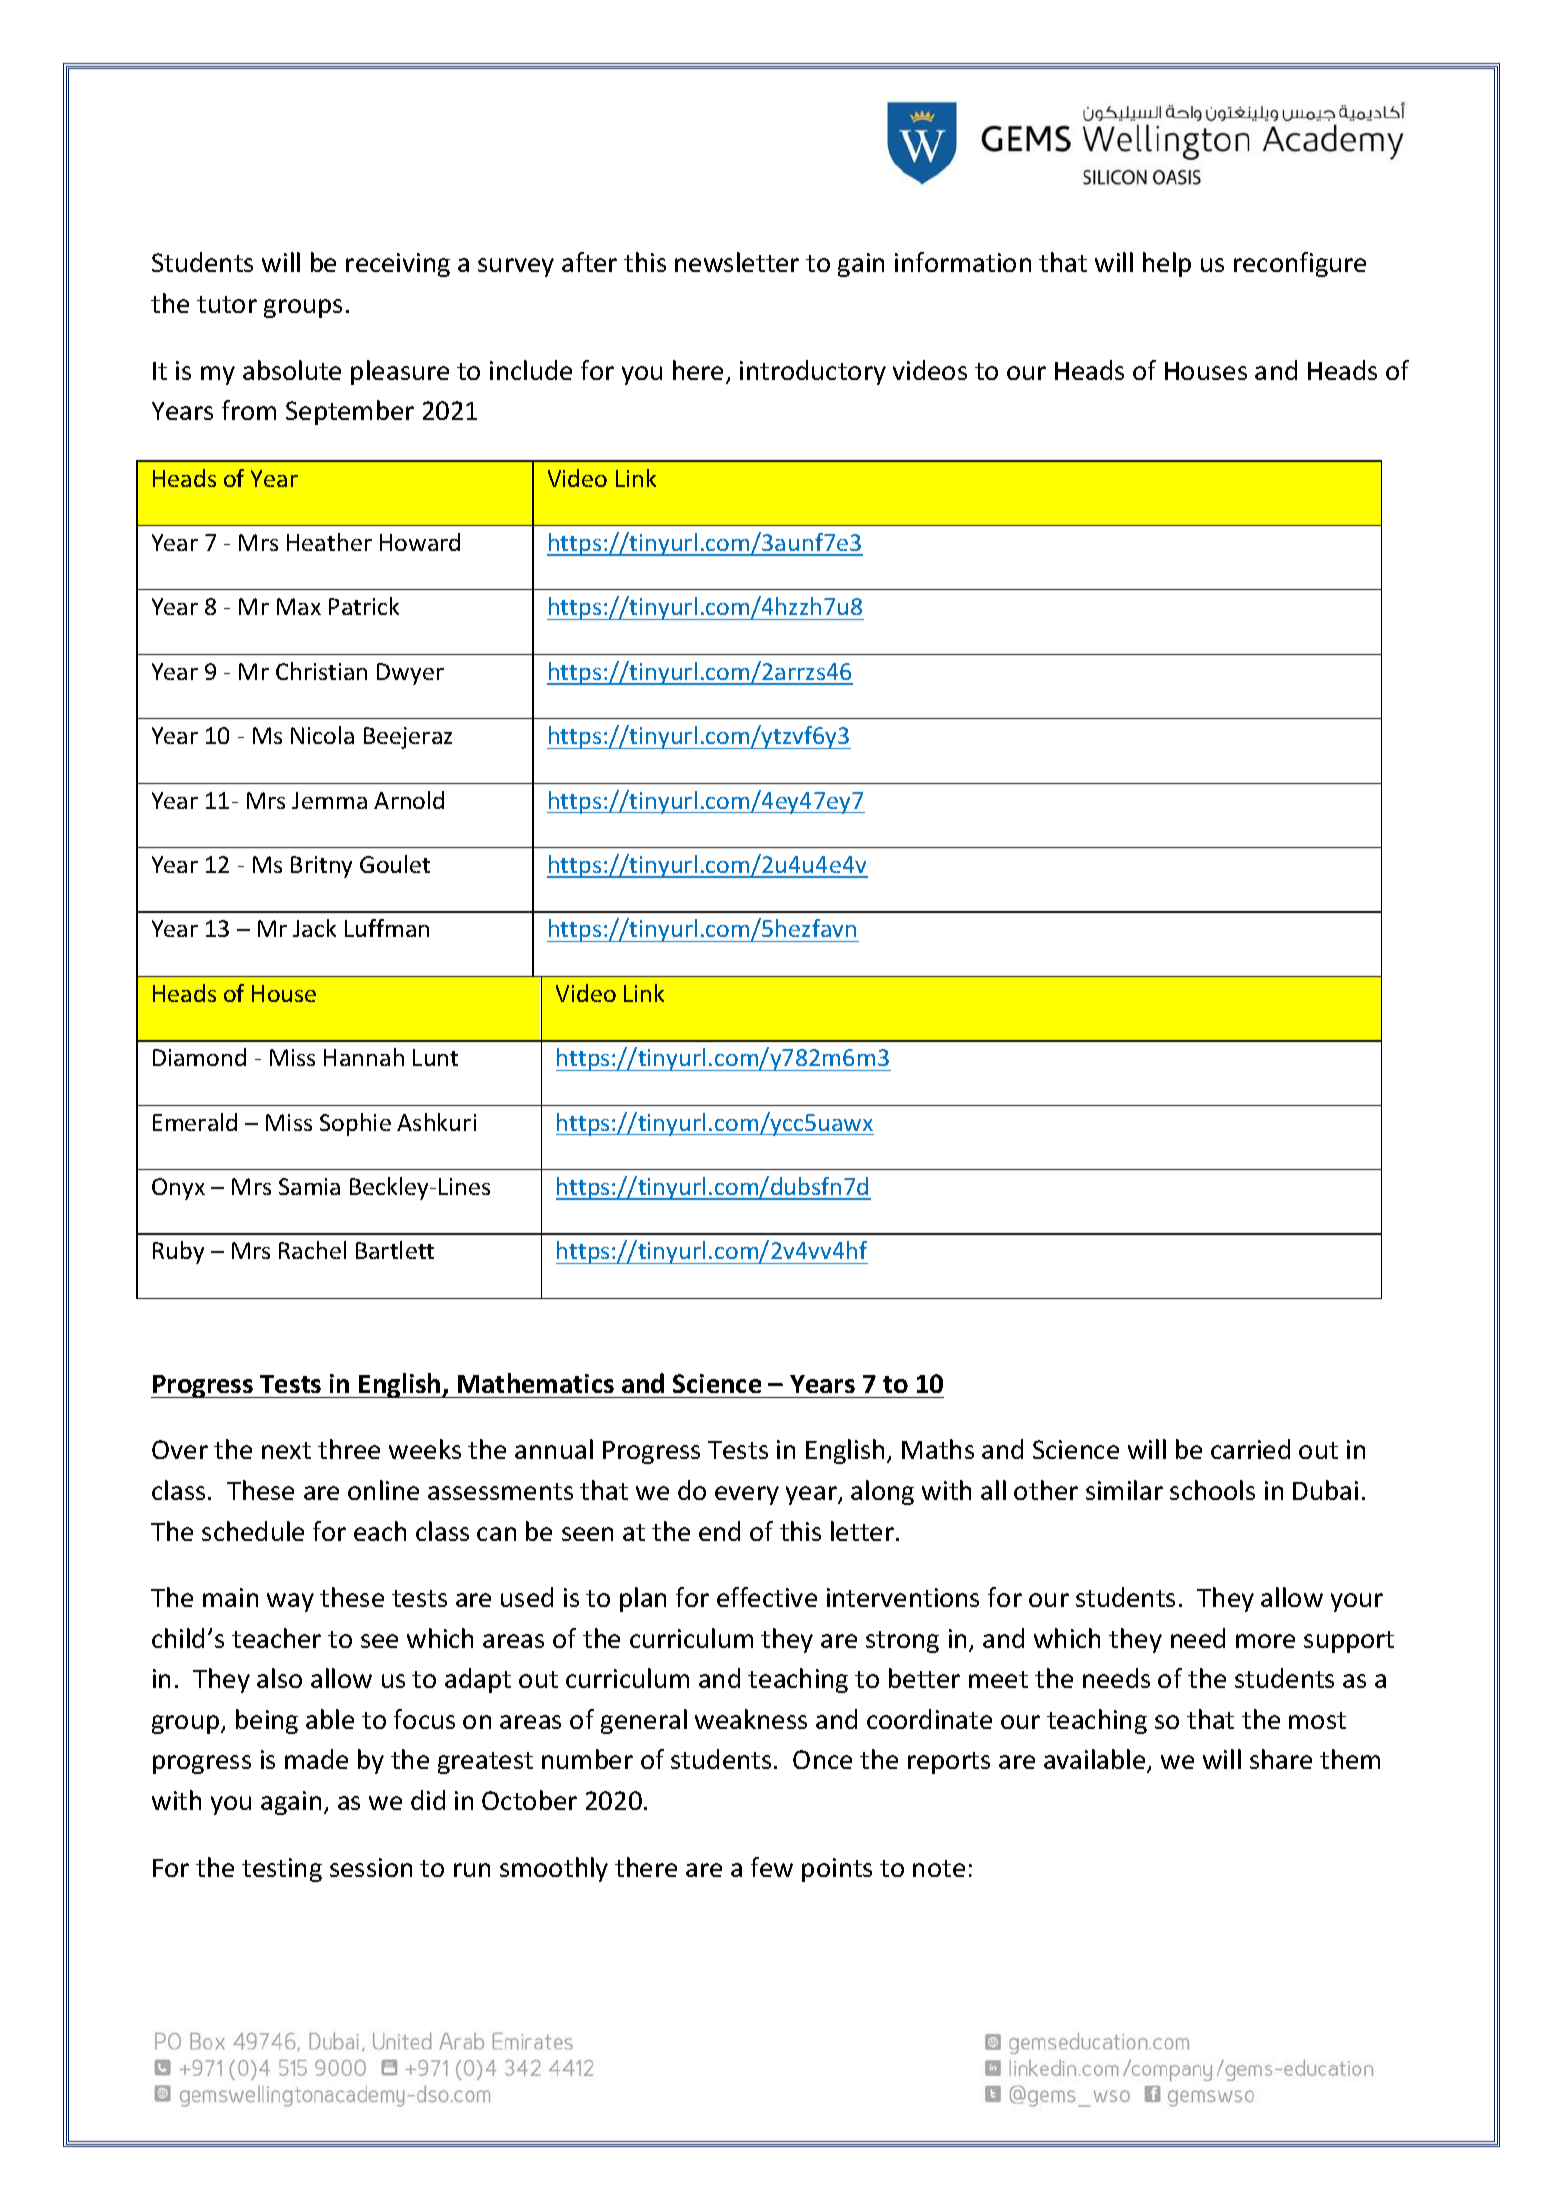 The image size is (1563, 2210). Describe the element at coordinates (813, 372) in the screenshot. I see `introductory` at that location.
